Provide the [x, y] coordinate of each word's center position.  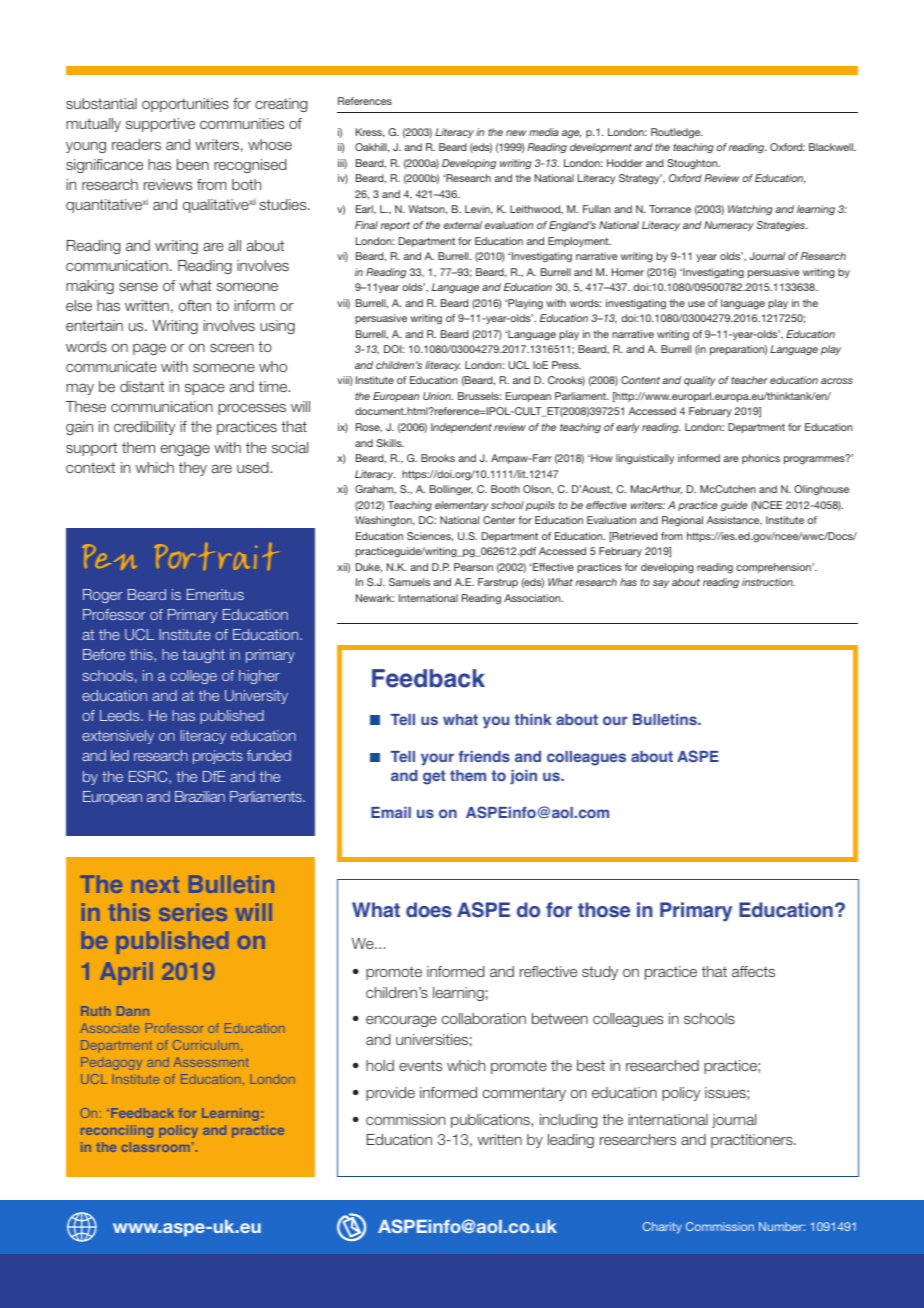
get [434, 777]
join [523, 777]
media [544, 132]
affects [753, 971]
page [149, 349]
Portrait [216, 556]
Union [438, 396]
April [126, 973]
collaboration [484, 1018]
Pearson [473, 567]
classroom [155, 1147]
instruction [768, 582]
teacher [749, 380]
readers [136, 144]
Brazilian [200, 796]
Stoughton [693, 164]
